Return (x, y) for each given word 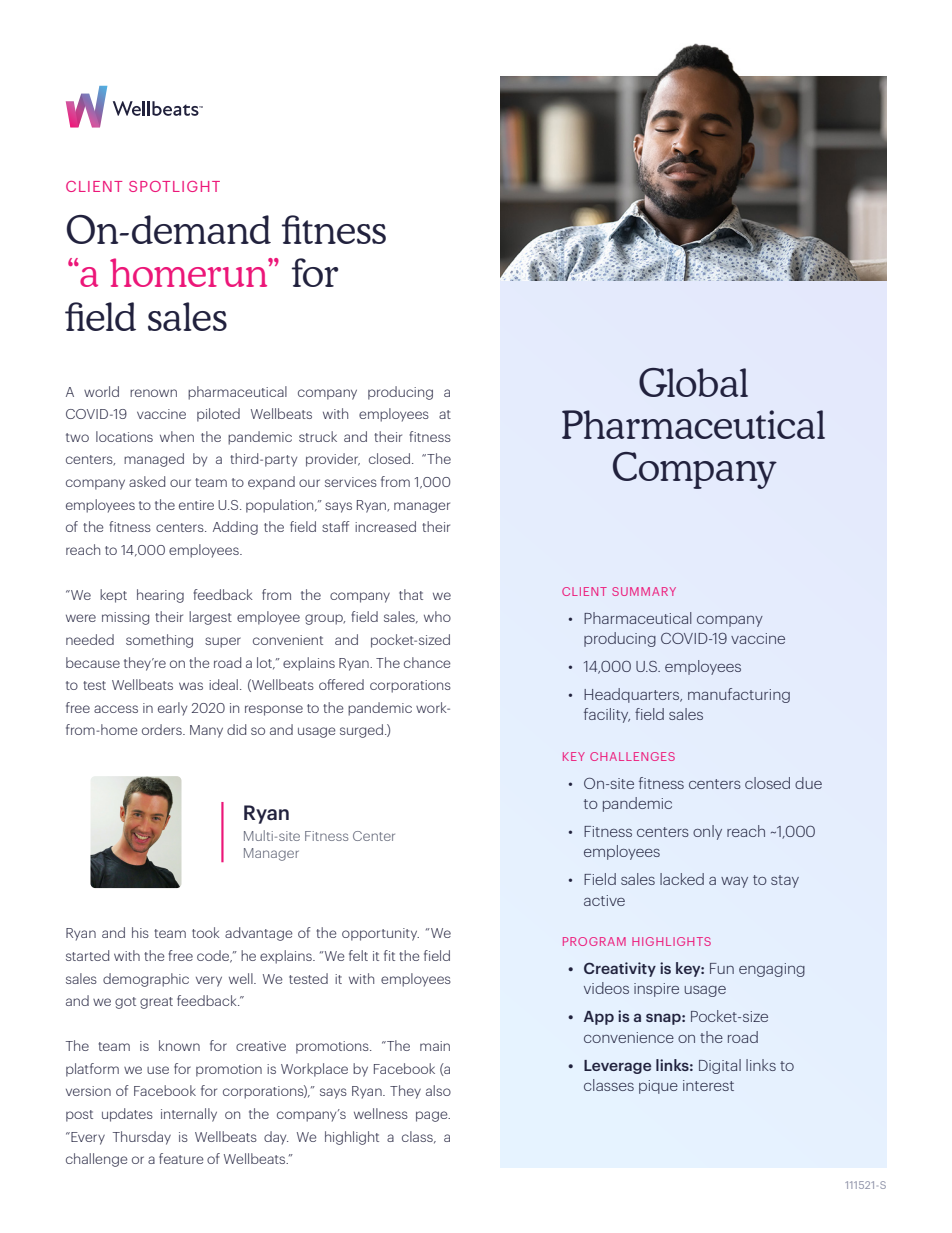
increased (385, 526)
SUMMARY (644, 591)
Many (206, 731)
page (433, 1116)
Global (693, 382)
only (707, 832)
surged (361, 731)
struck (318, 436)
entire (196, 505)
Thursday (142, 1138)
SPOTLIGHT (174, 186)
